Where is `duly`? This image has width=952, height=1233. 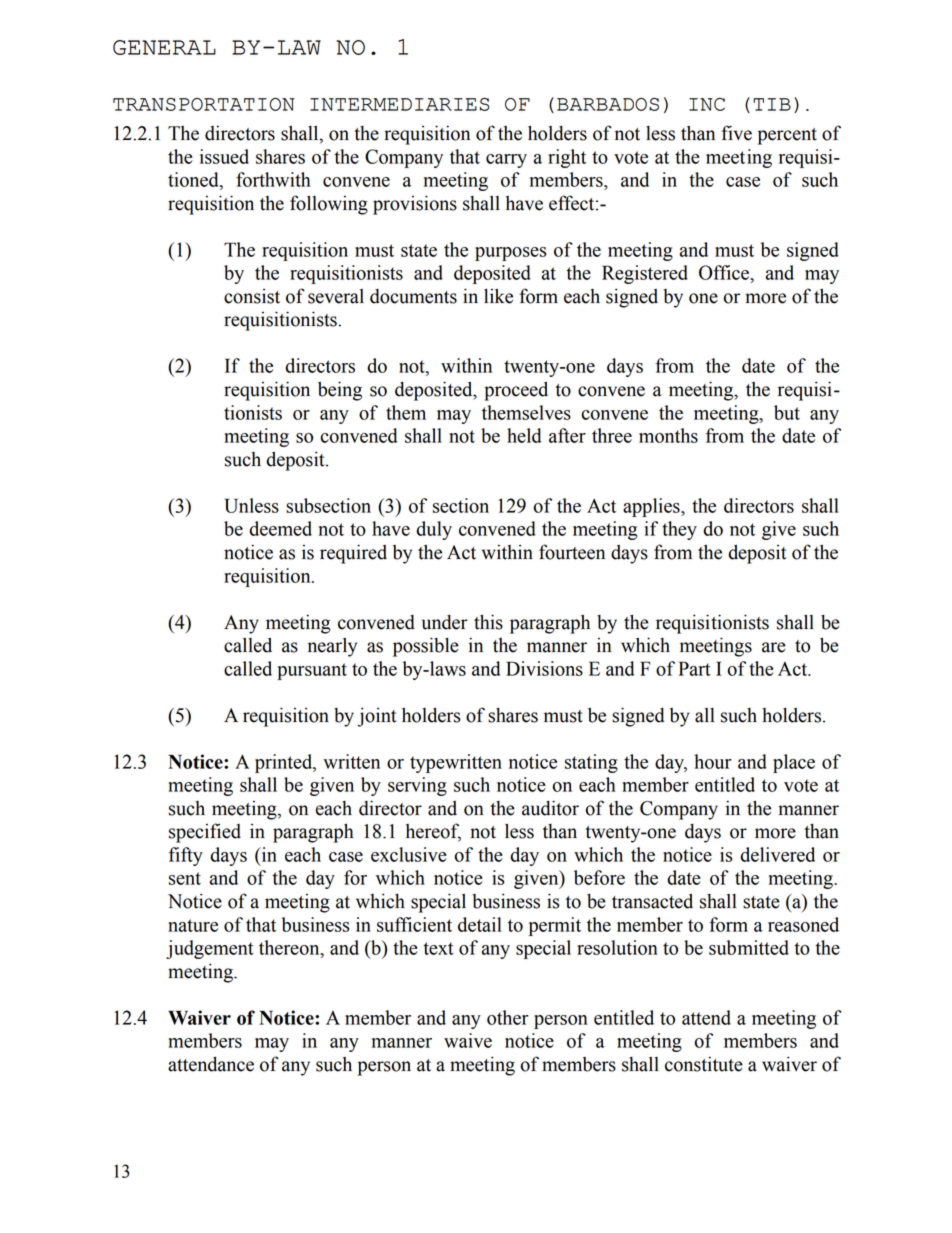
duly is located at coordinates (434, 530).
